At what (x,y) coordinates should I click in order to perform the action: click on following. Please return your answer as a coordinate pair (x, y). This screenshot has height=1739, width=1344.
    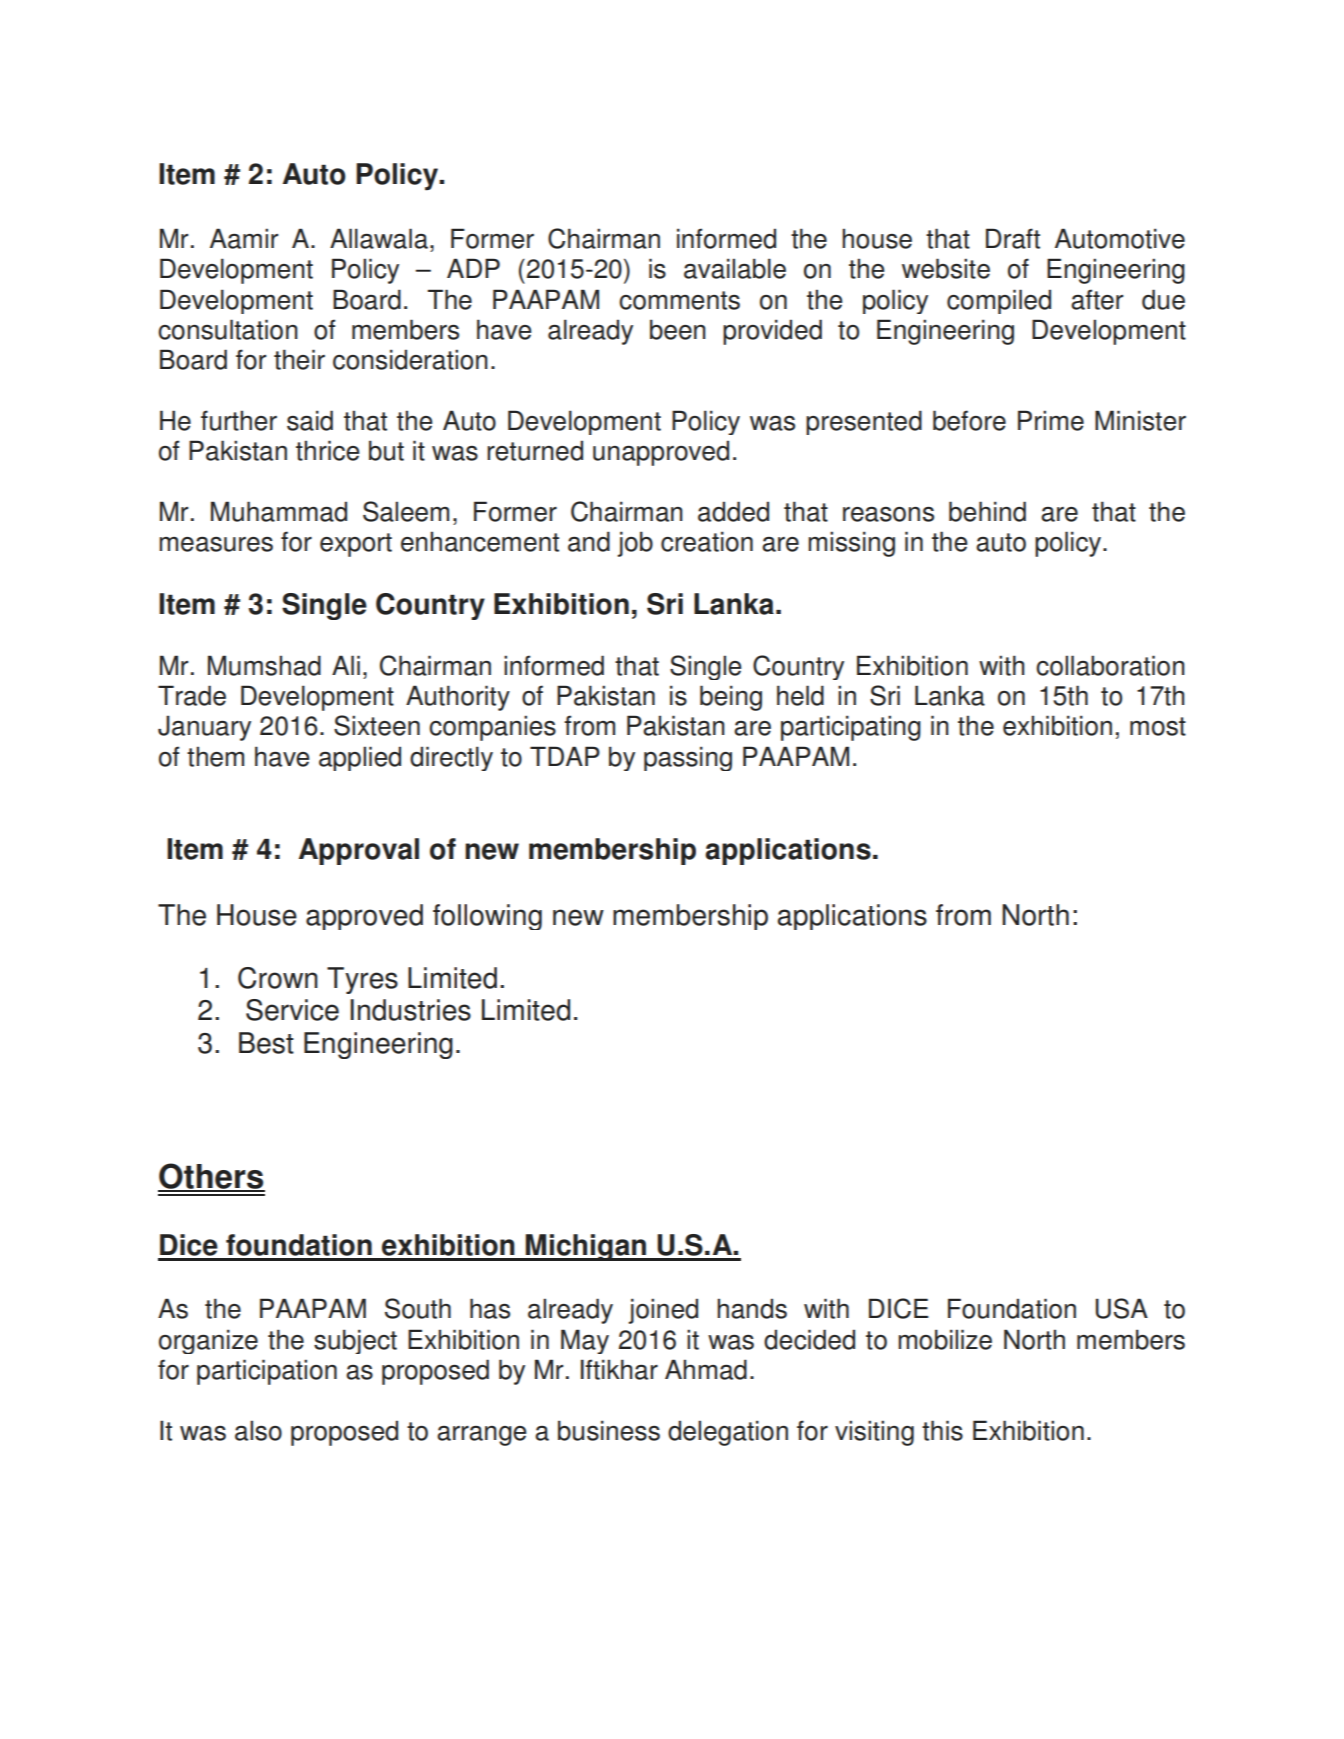
    Looking at the image, I should click on (487, 917).
